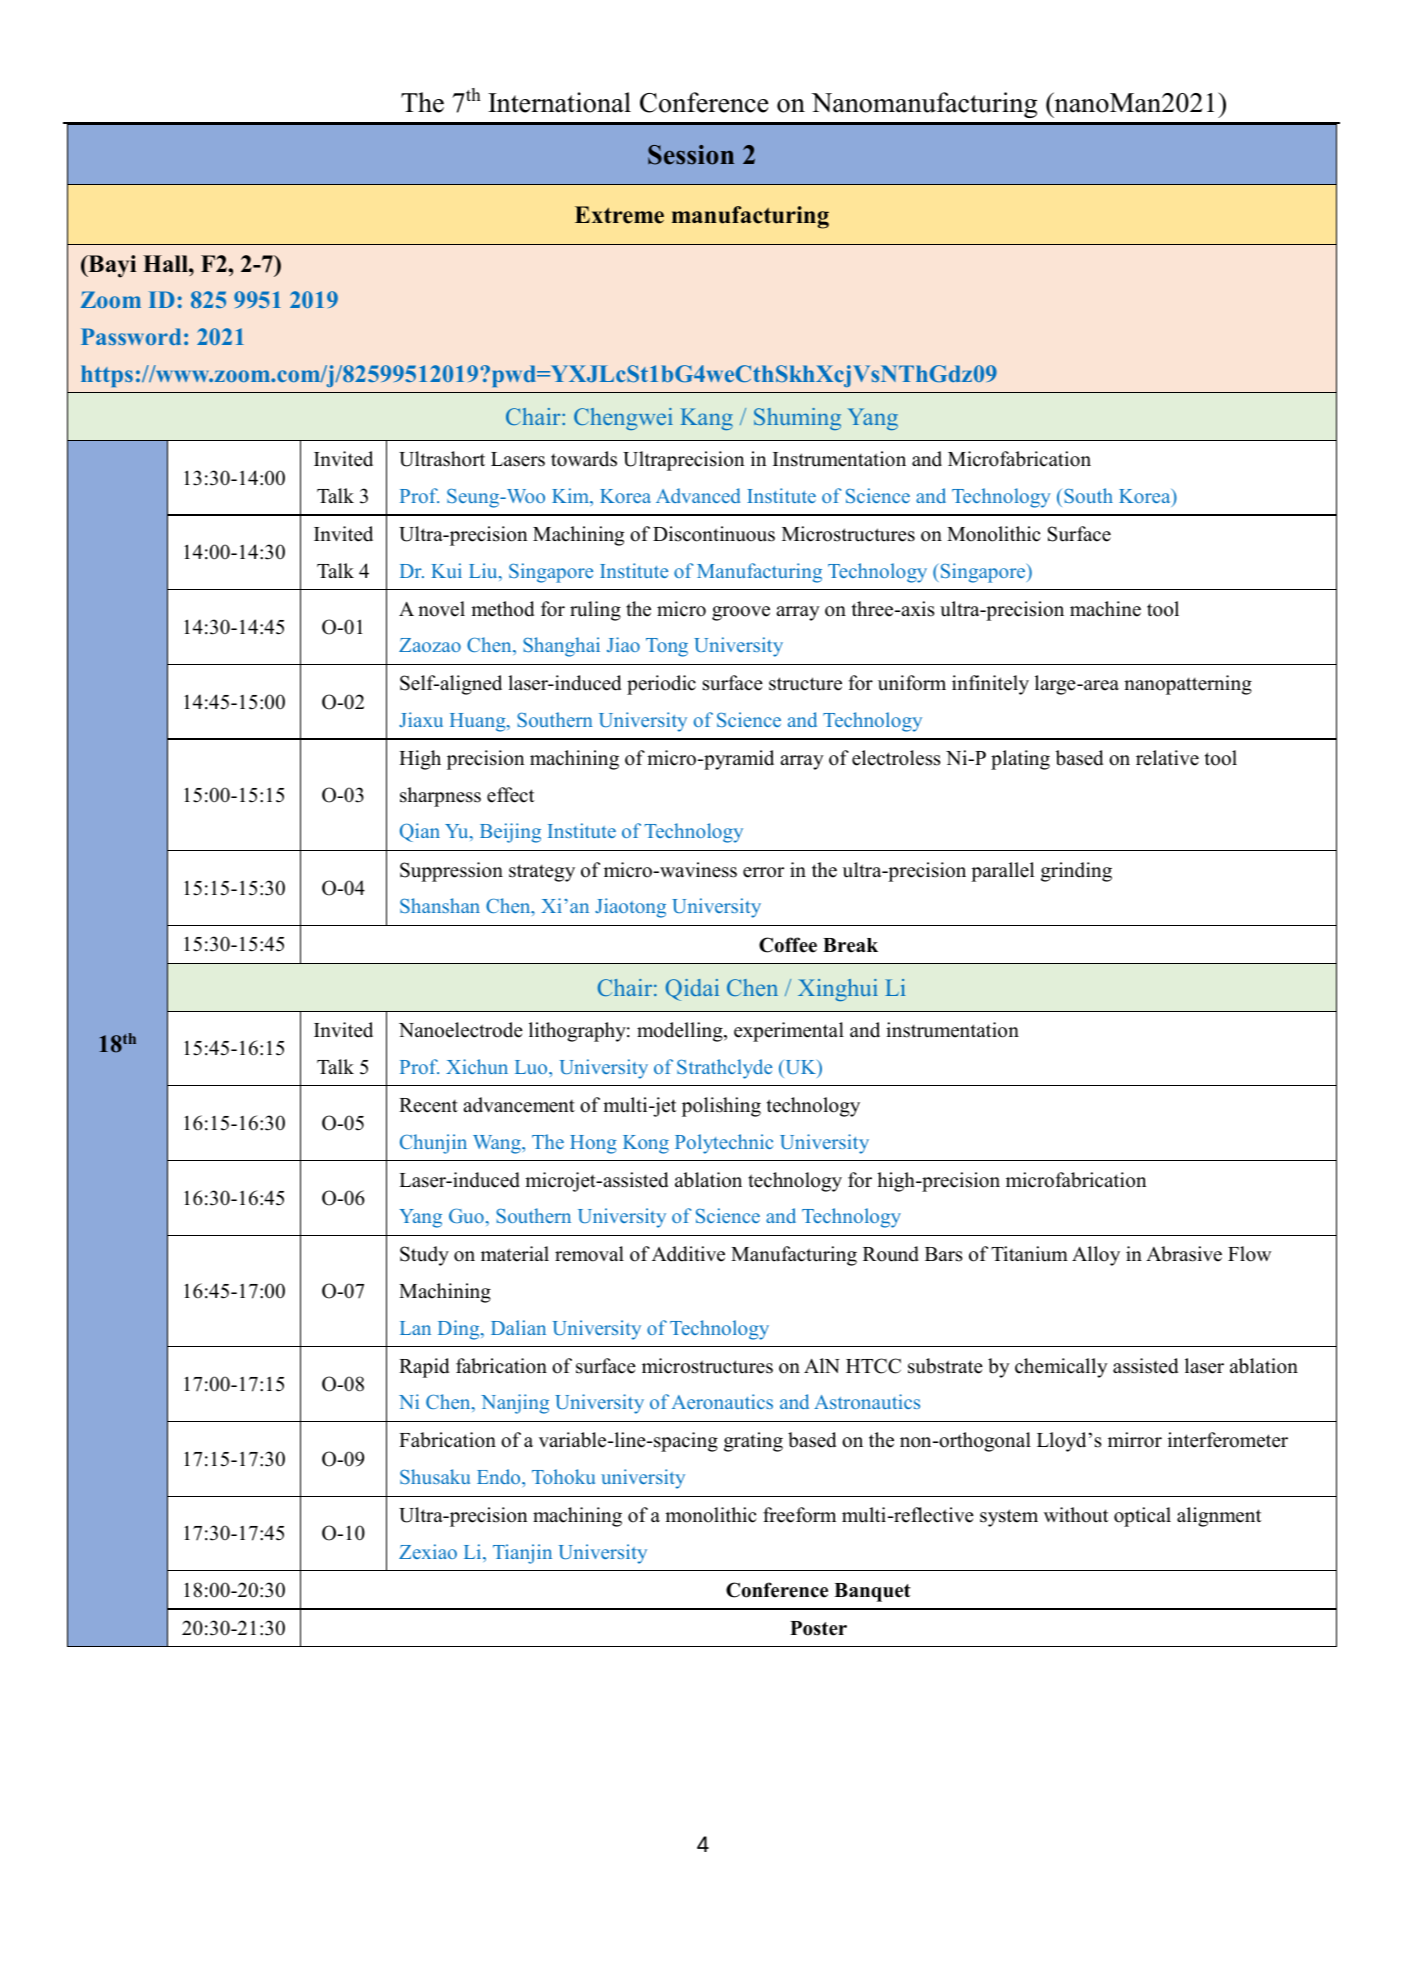  I want to click on parallel, so click(1002, 872).
